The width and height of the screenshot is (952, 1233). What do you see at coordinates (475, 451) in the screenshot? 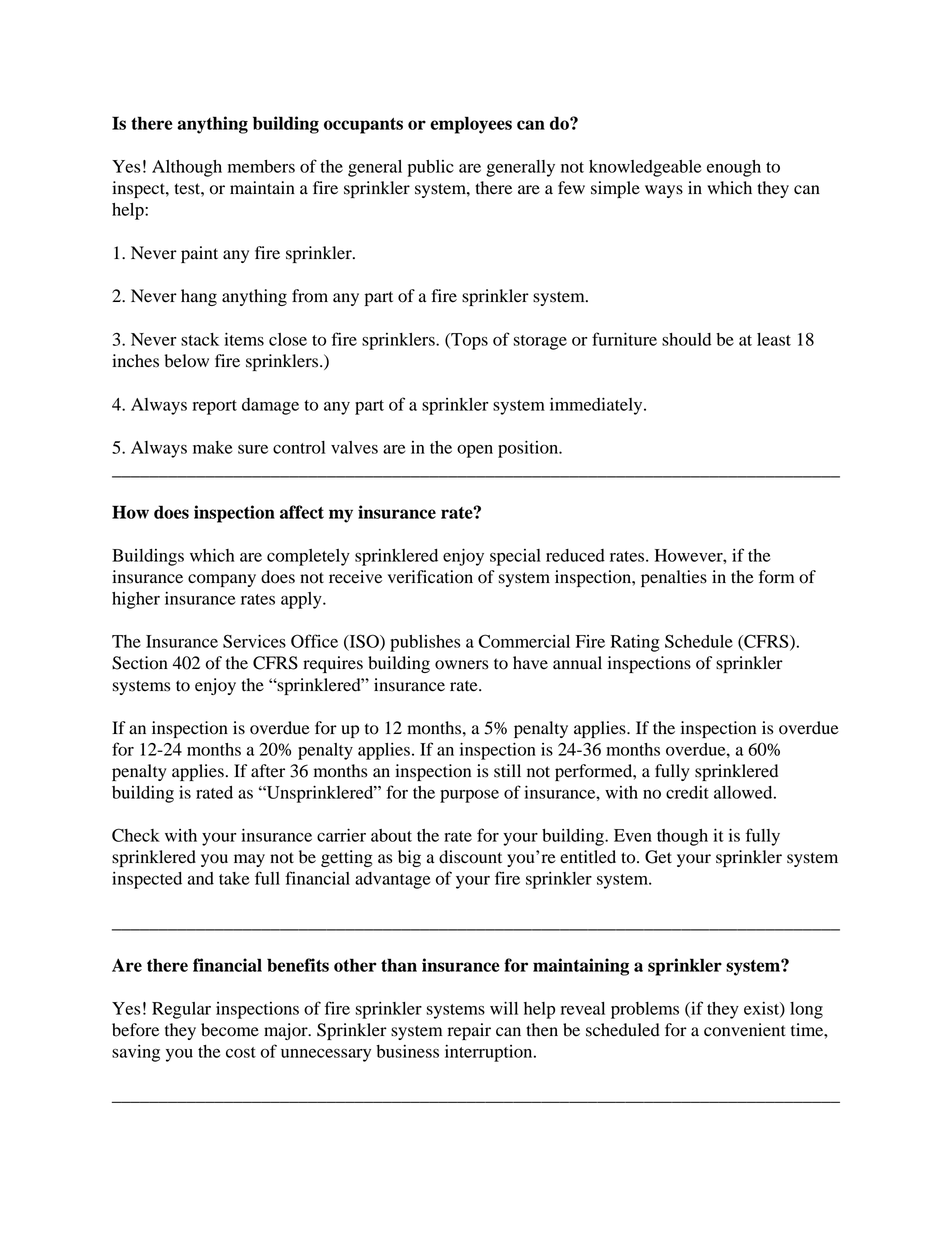
I see `open` at bounding box center [475, 451].
